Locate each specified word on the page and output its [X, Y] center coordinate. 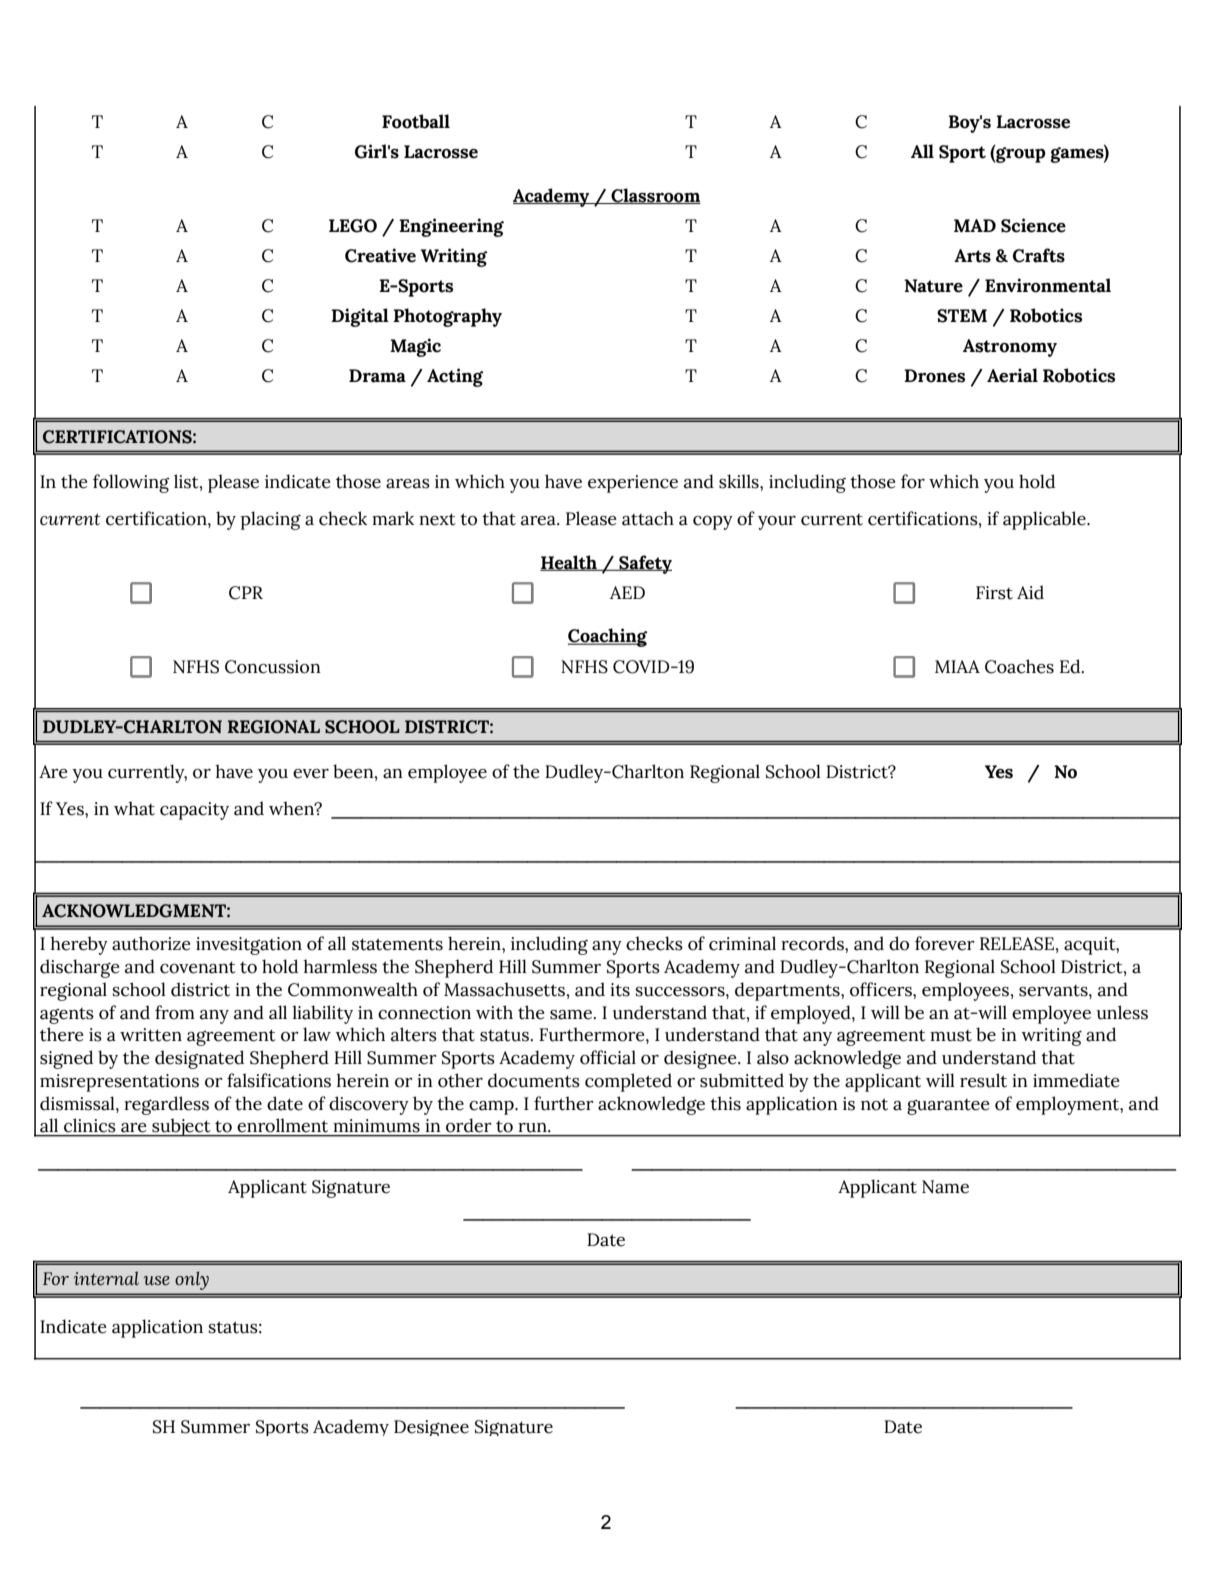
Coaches [1019, 666]
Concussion [273, 667]
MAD [975, 225]
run [534, 1127]
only [192, 1280]
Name [945, 1187]
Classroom [655, 196]
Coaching [607, 637]
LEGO [353, 226]
